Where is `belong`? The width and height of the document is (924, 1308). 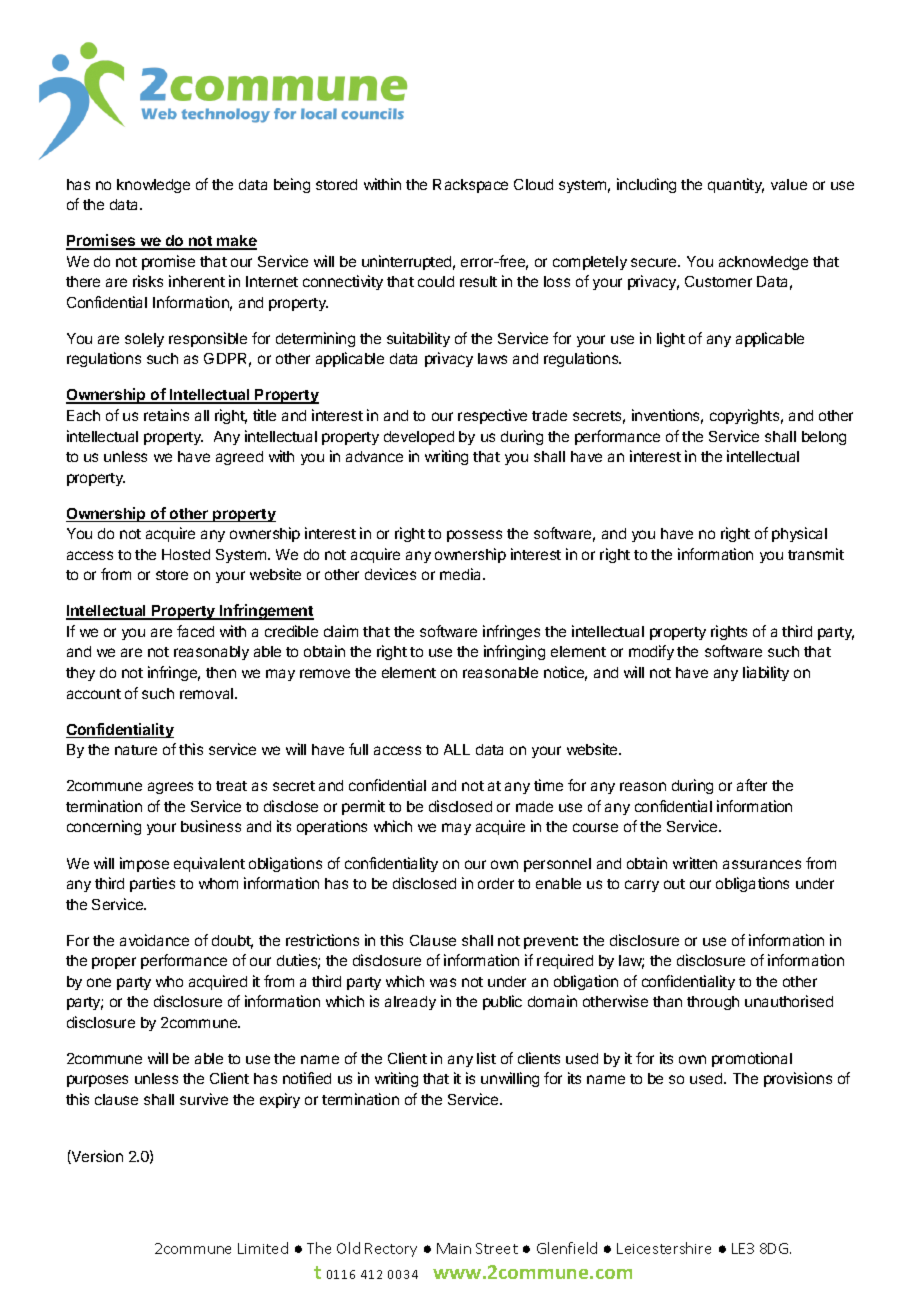
belong is located at coordinates (824, 438).
